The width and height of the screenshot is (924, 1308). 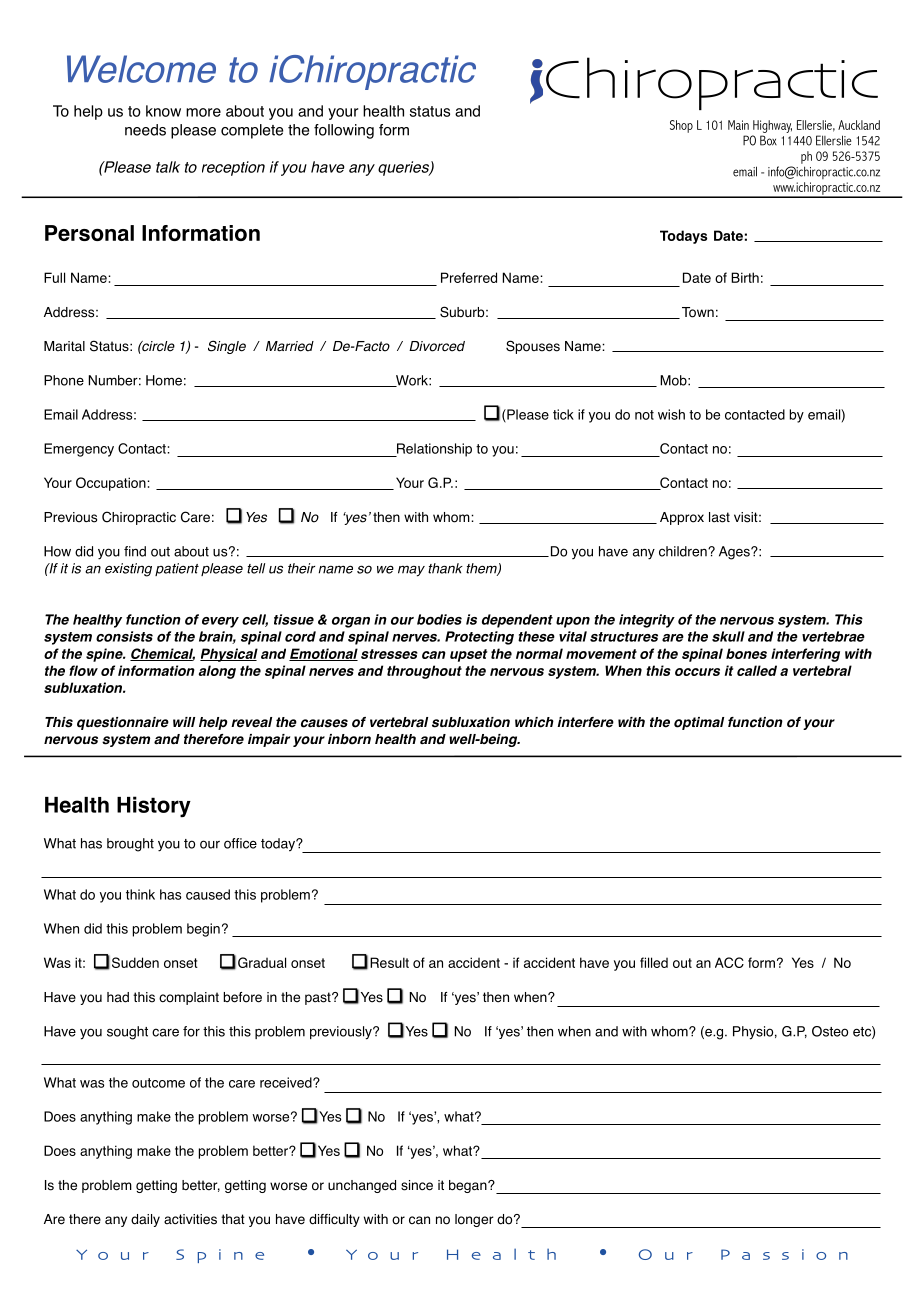 I want to click on consists, so click(x=124, y=636).
